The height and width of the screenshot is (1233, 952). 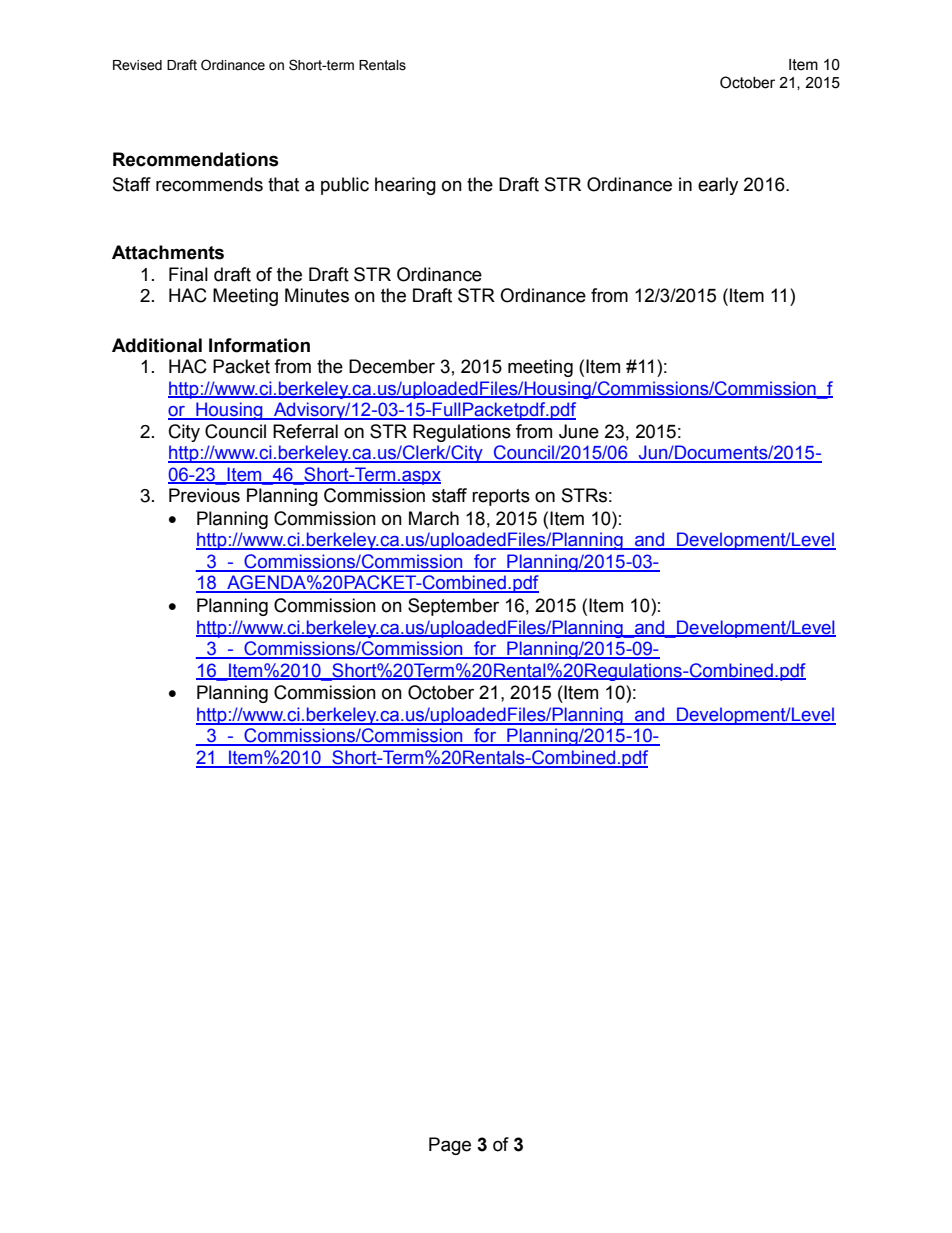 What do you see at coordinates (405, 186) in the screenshot?
I see `hearing` at bounding box center [405, 186].
